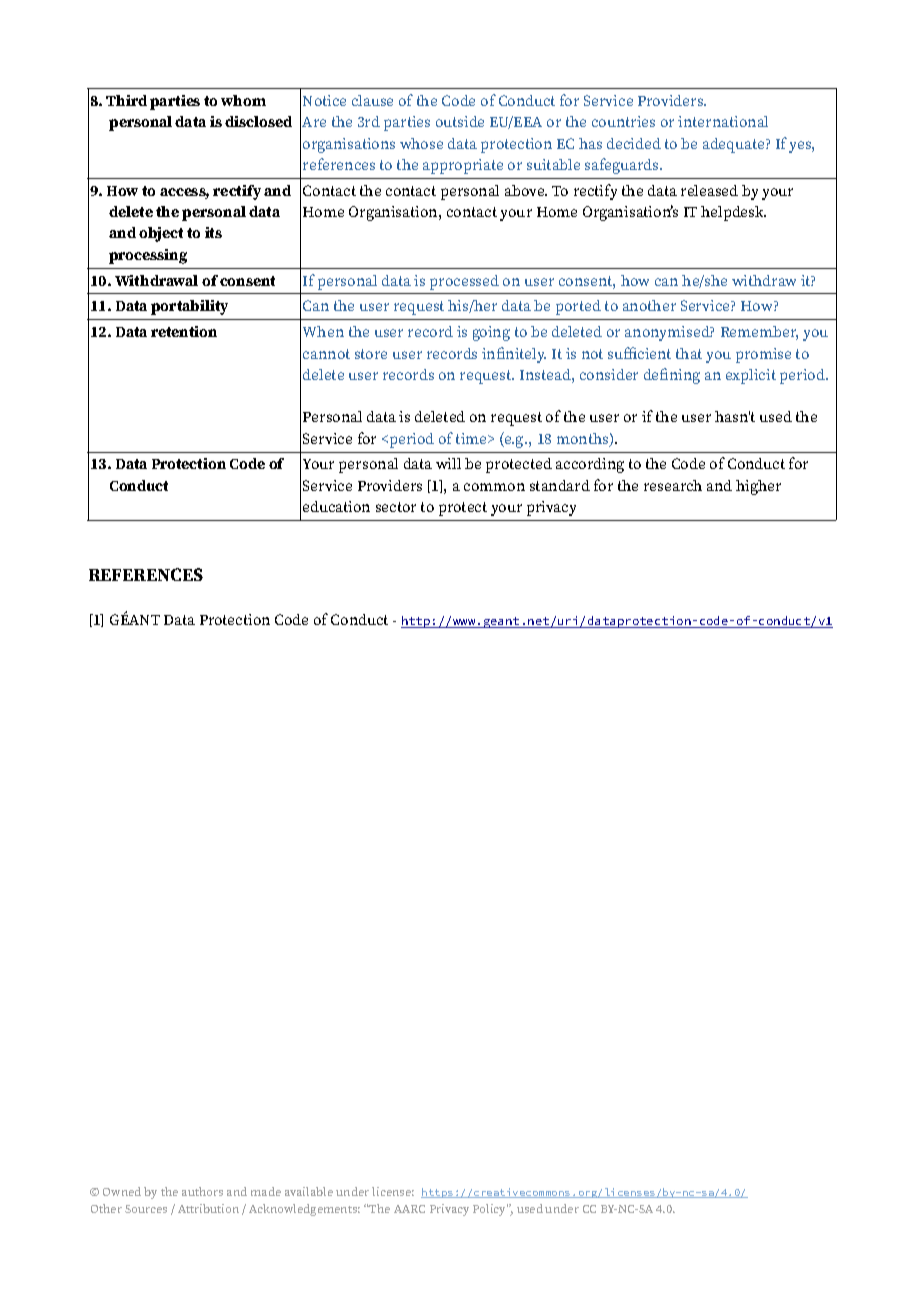 Image resolution: width=924 pixels, height=1308 pixels. I want to click on international, so click(723, 121).
